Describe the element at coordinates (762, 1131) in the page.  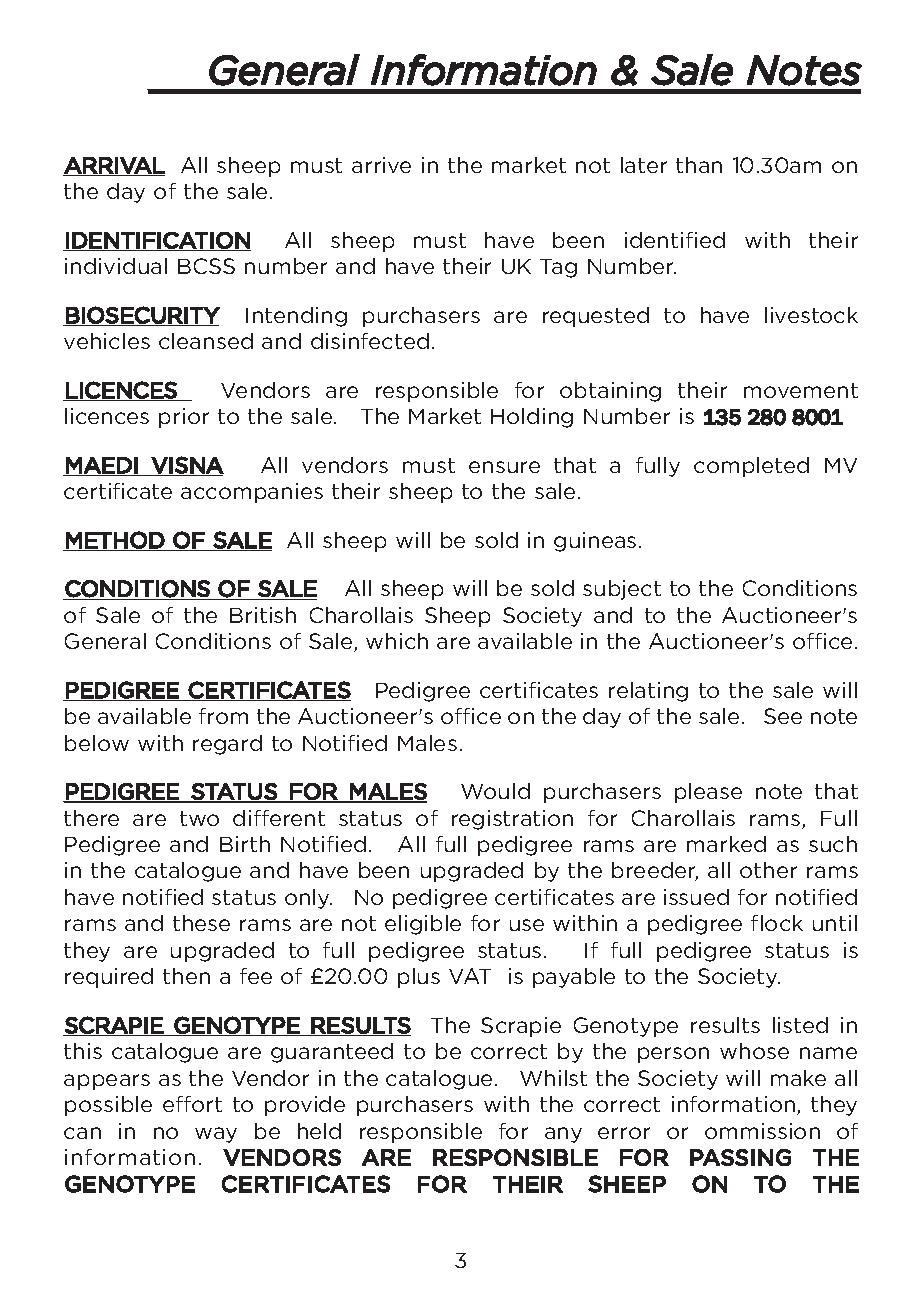
I see `ommission` at that location.
